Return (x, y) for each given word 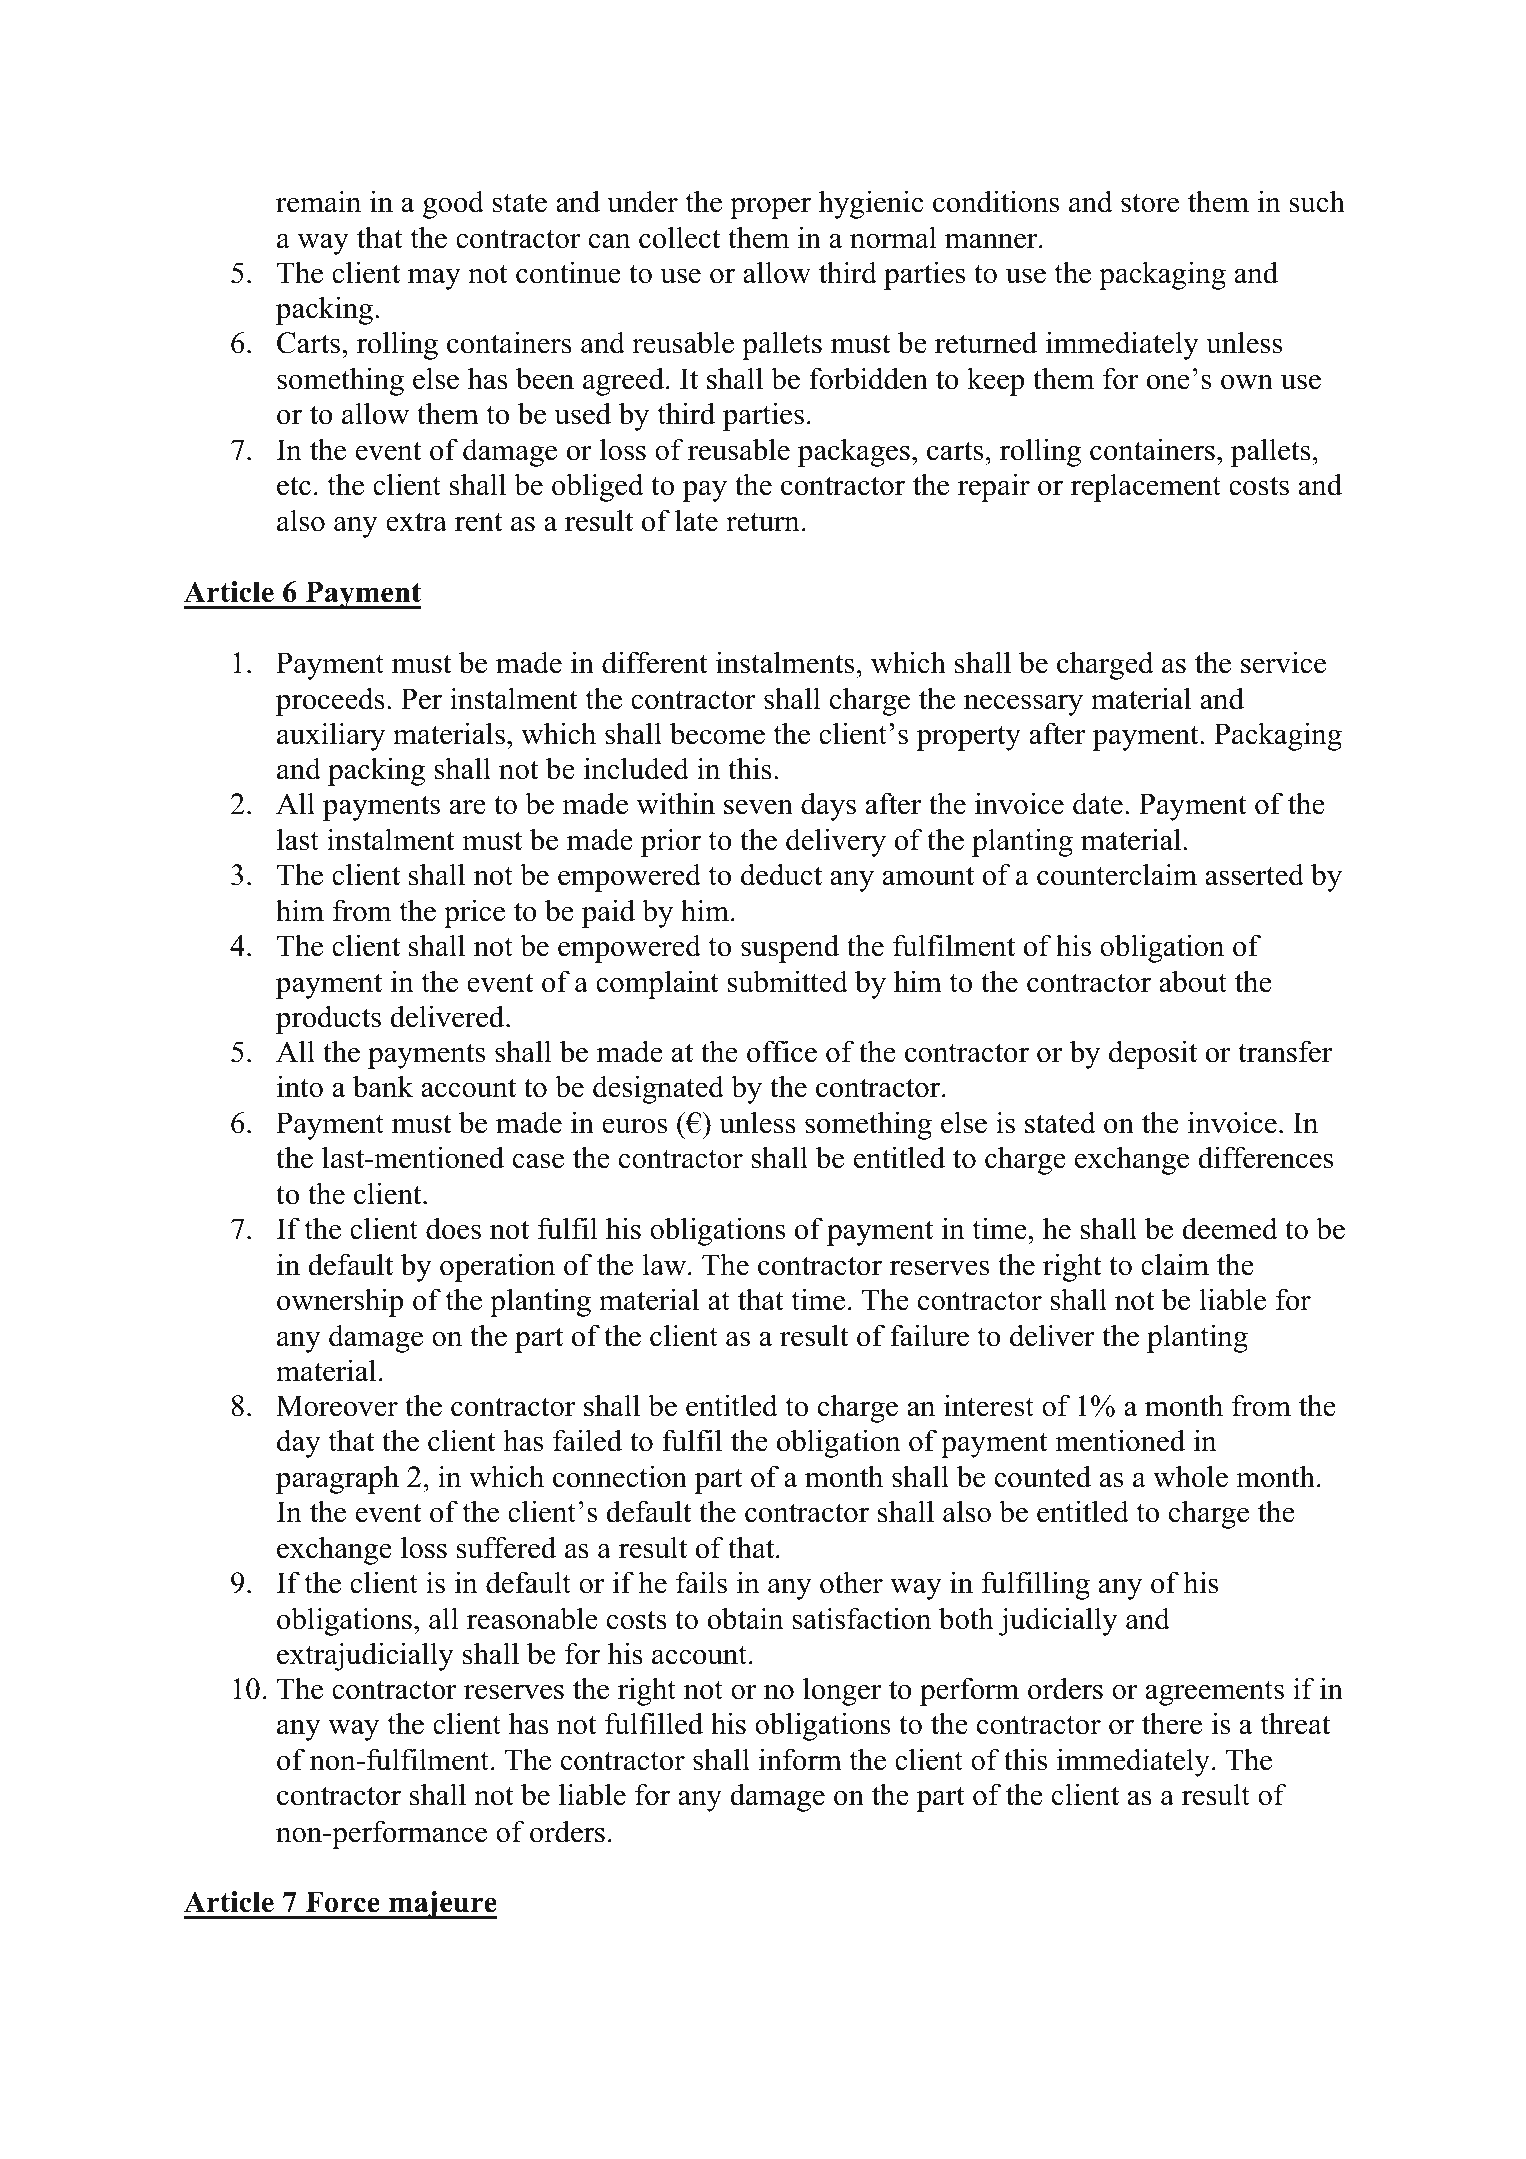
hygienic (871, 204)
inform (800, 1759)
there (1172, 1723)
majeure (442, 1905)
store (1150, 203)
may (434, 279)
